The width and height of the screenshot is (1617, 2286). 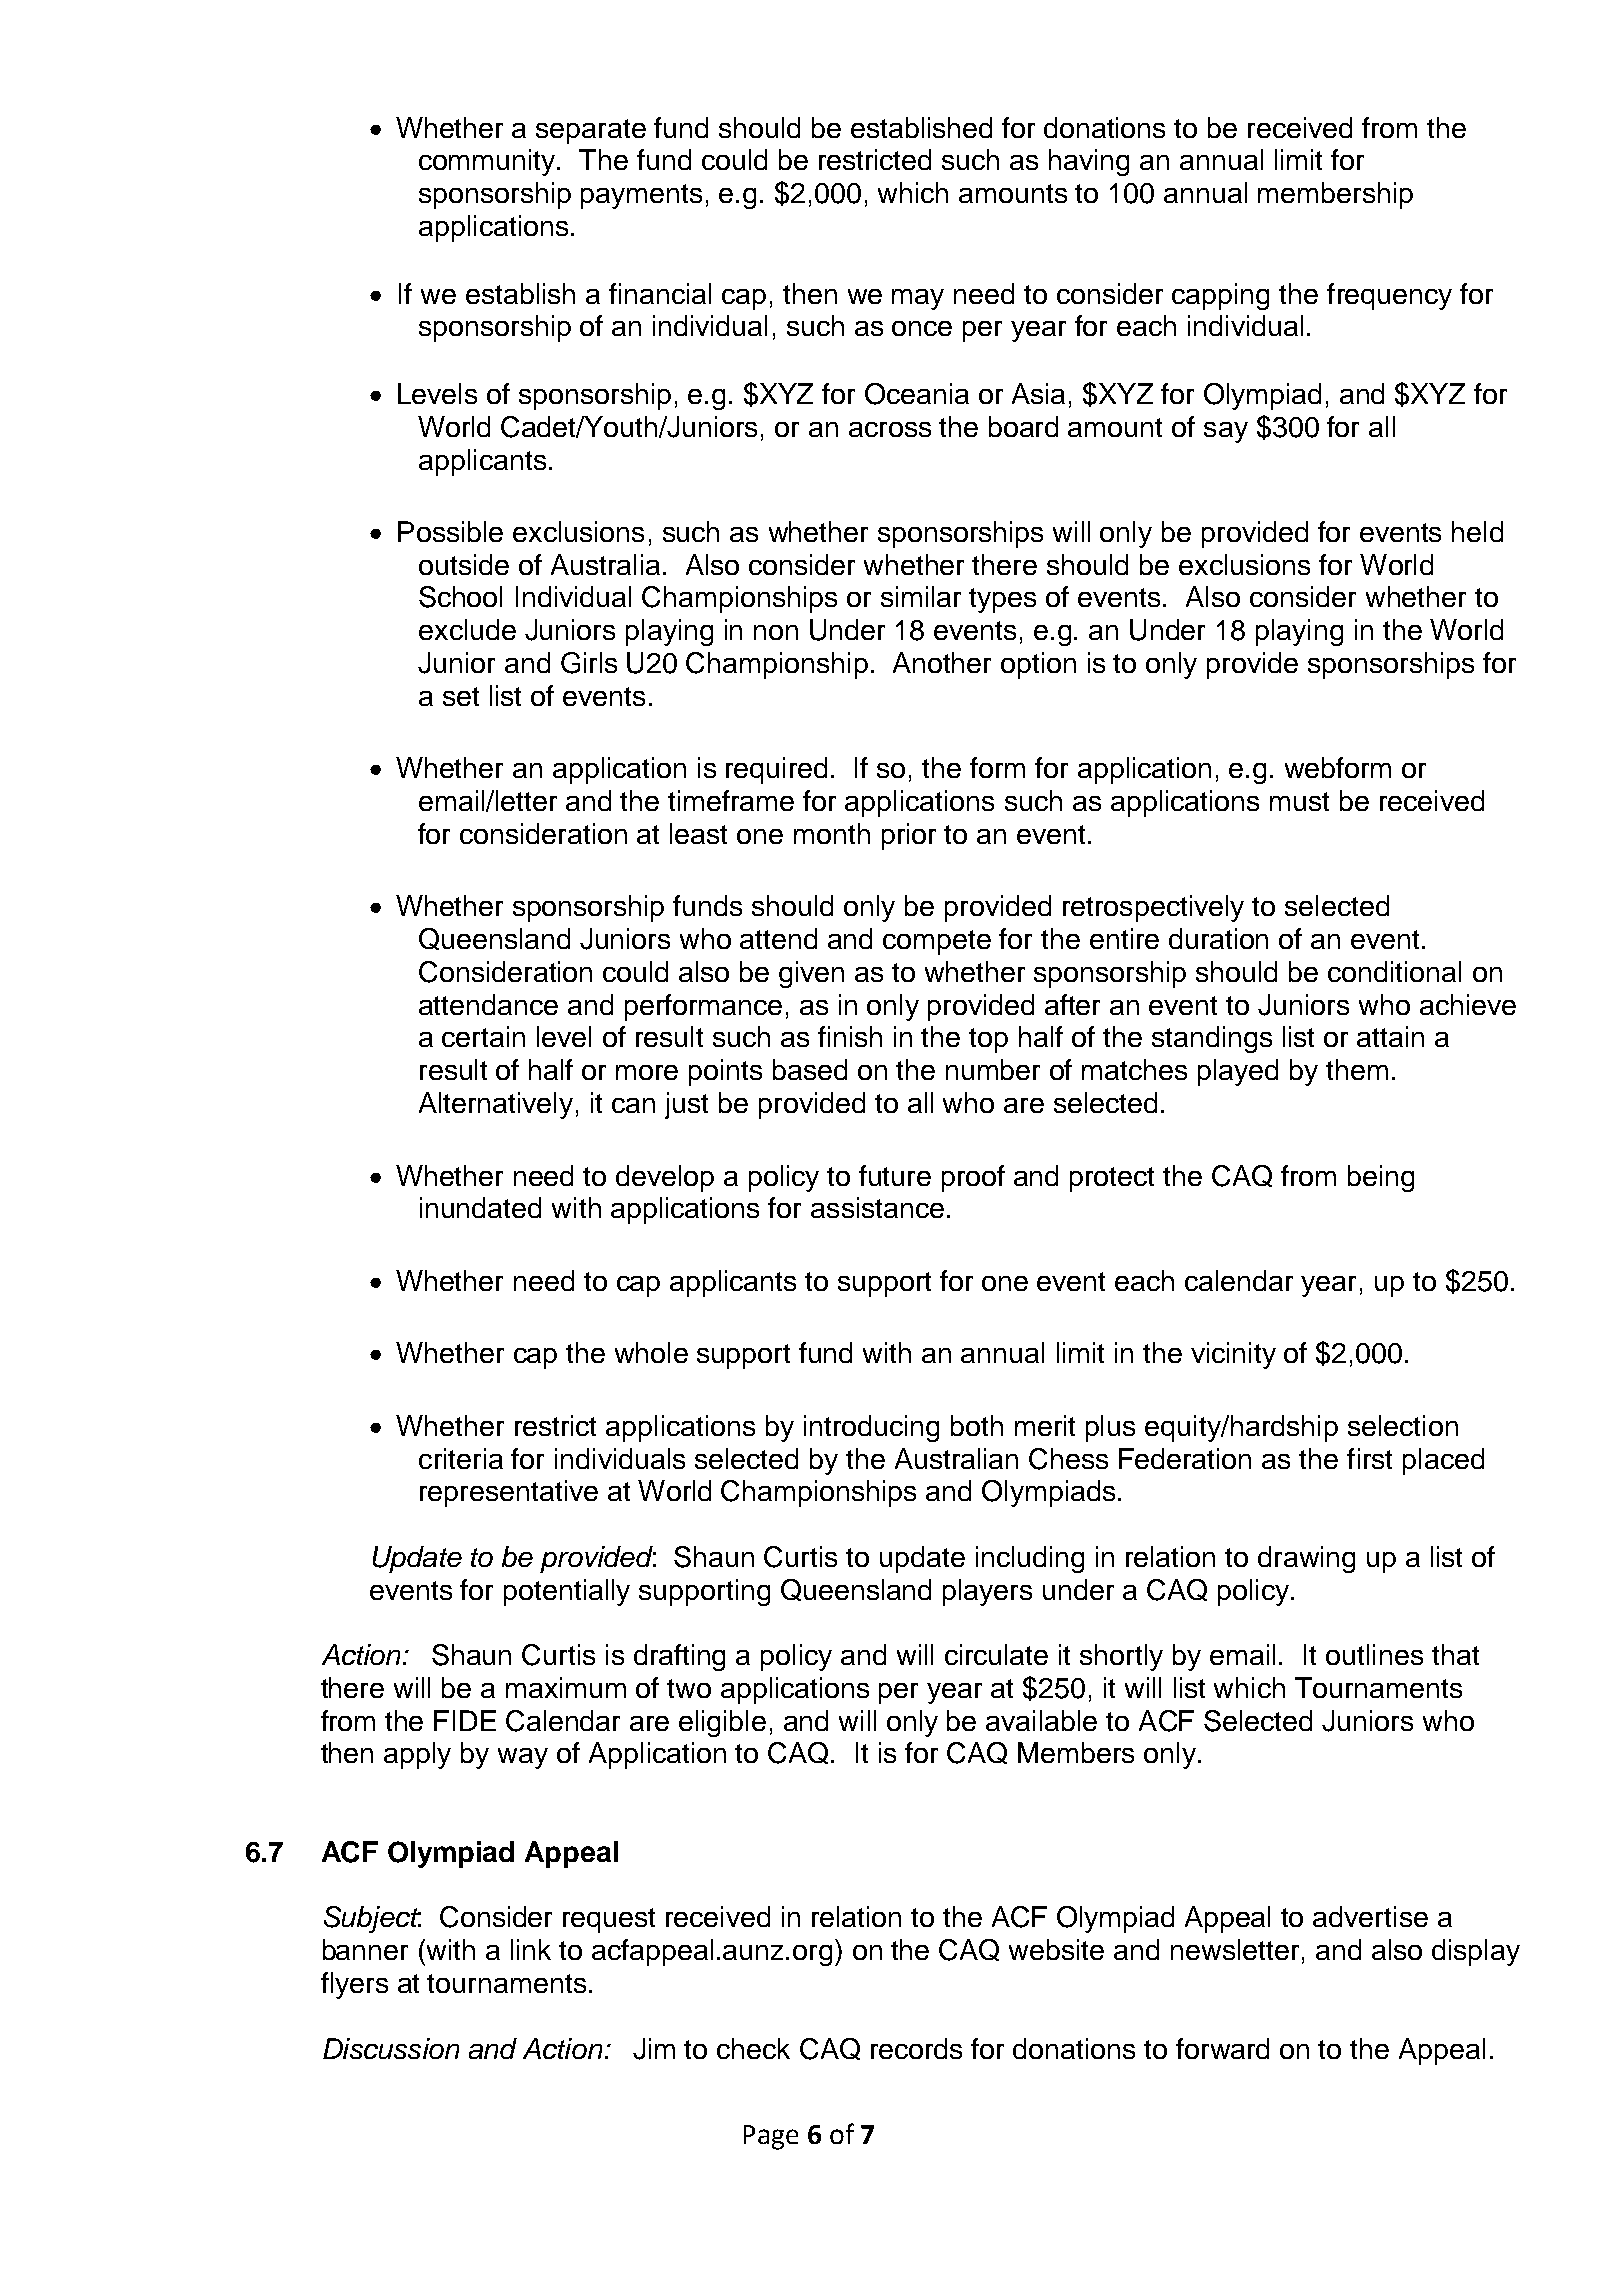 What do you see at coordinates (496, 1105) in the screenshot?
I see `Alternatively` at bounding box center [496, 1105].
